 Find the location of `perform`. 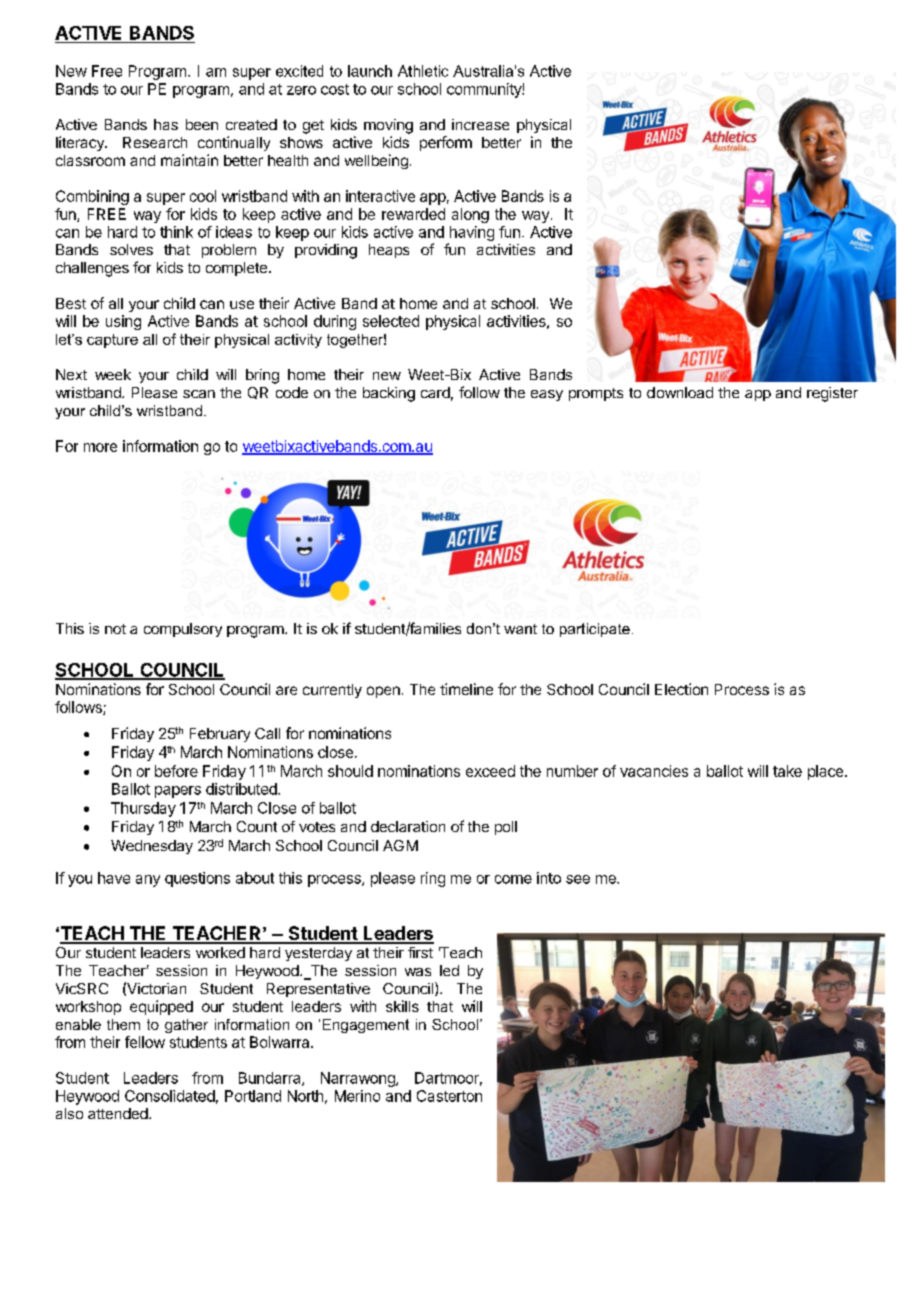

perform is located at coordinates (446, 143).
